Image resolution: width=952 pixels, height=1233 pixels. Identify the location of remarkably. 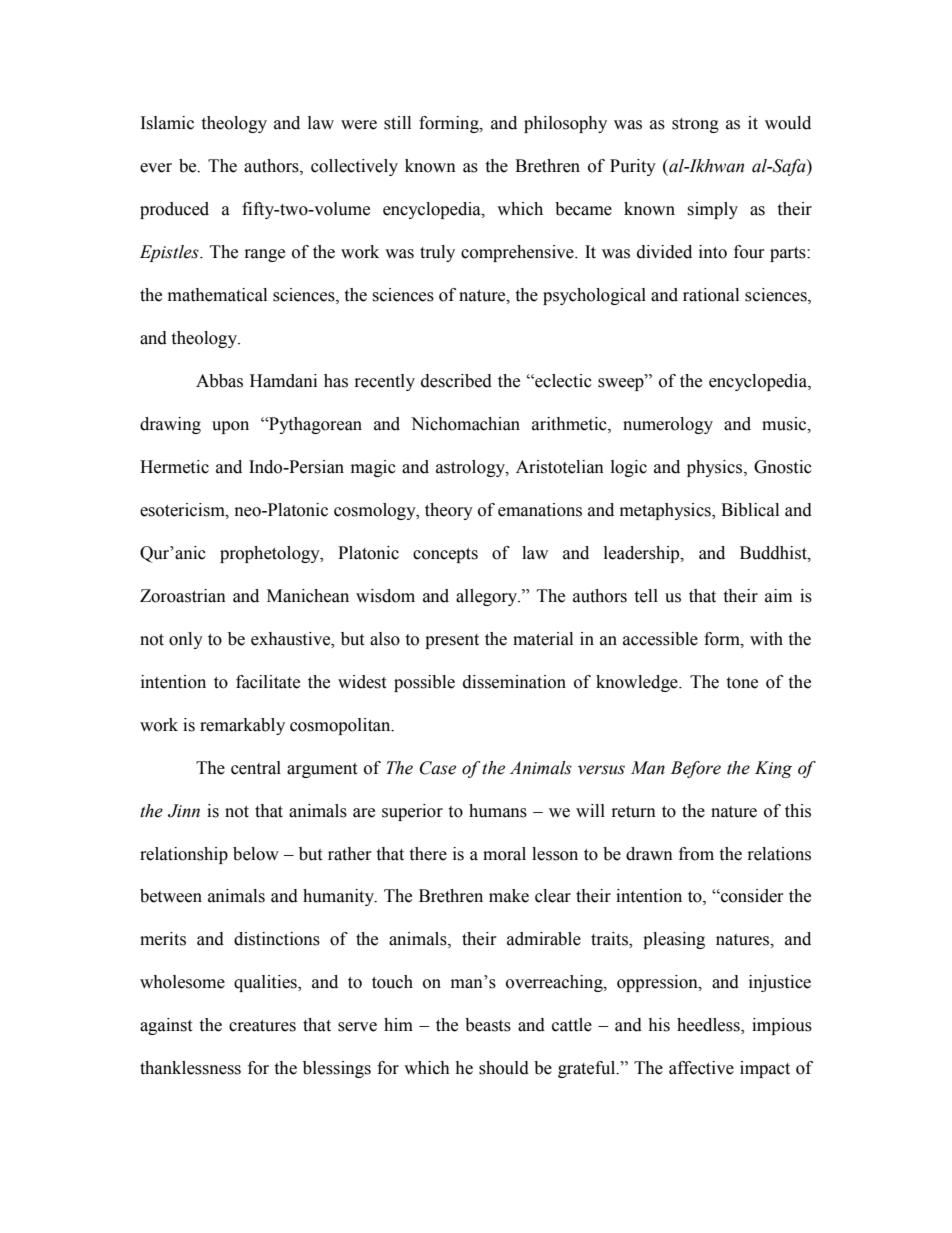
(242, 726).
